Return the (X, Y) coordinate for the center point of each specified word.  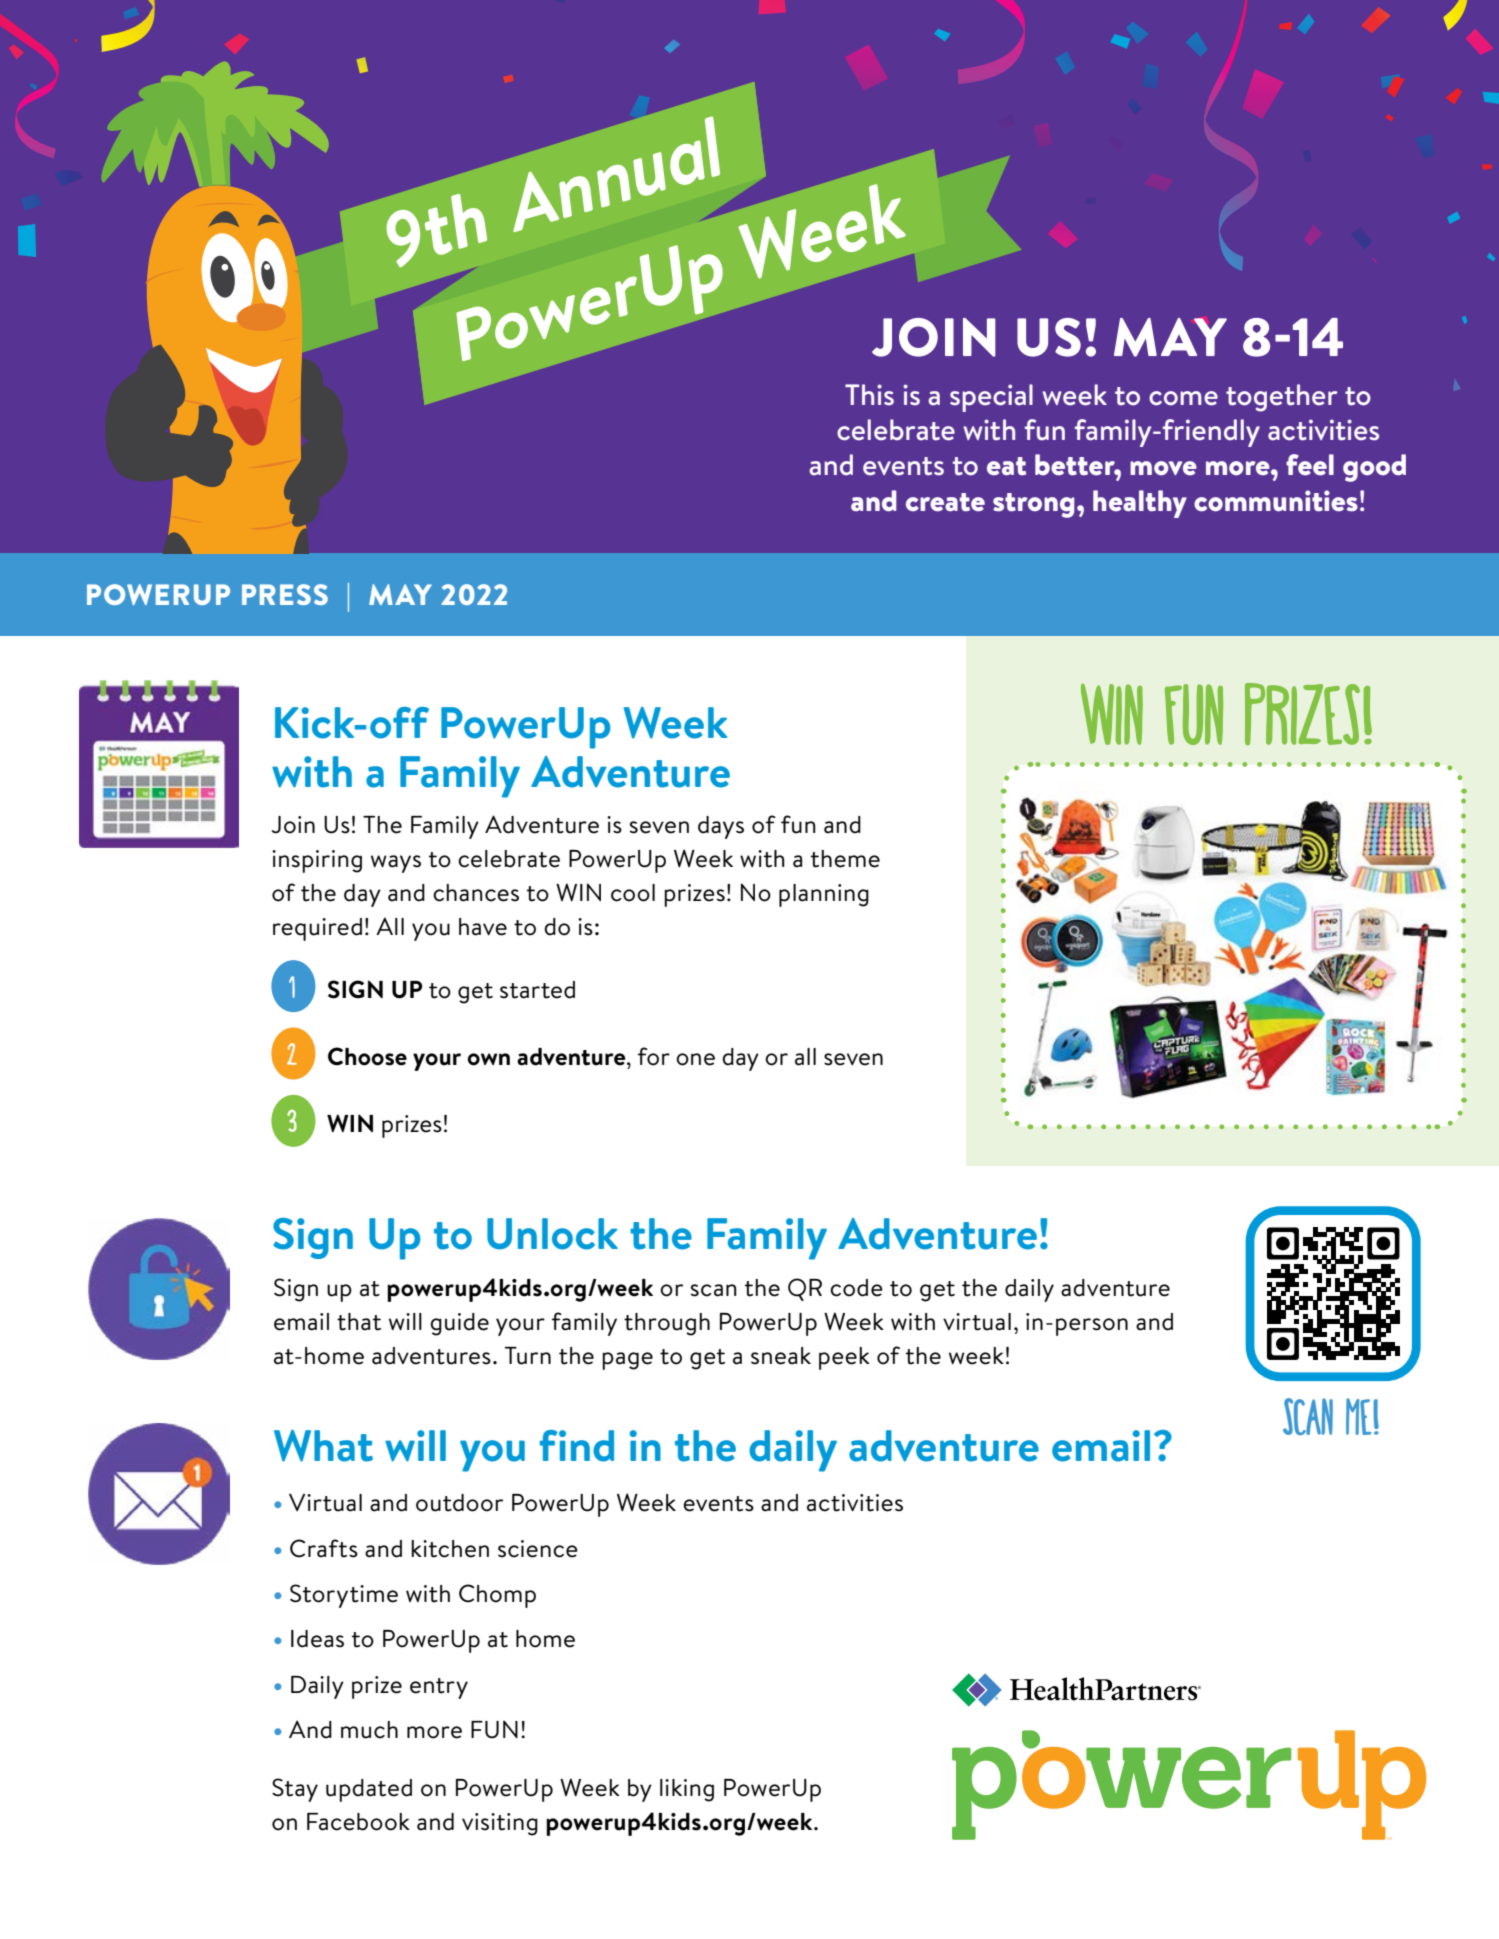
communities (1276, 501)
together (1282, 398)
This (869, 395)
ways (396, 864)
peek (844, 1358)
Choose (367, 1056)
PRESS (285, 594)
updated (369, 1790)
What (323, 1446)
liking (687, 1790)
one (695, 1059)
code (856, 1288)
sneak (781, 1356)
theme (845, 859)
